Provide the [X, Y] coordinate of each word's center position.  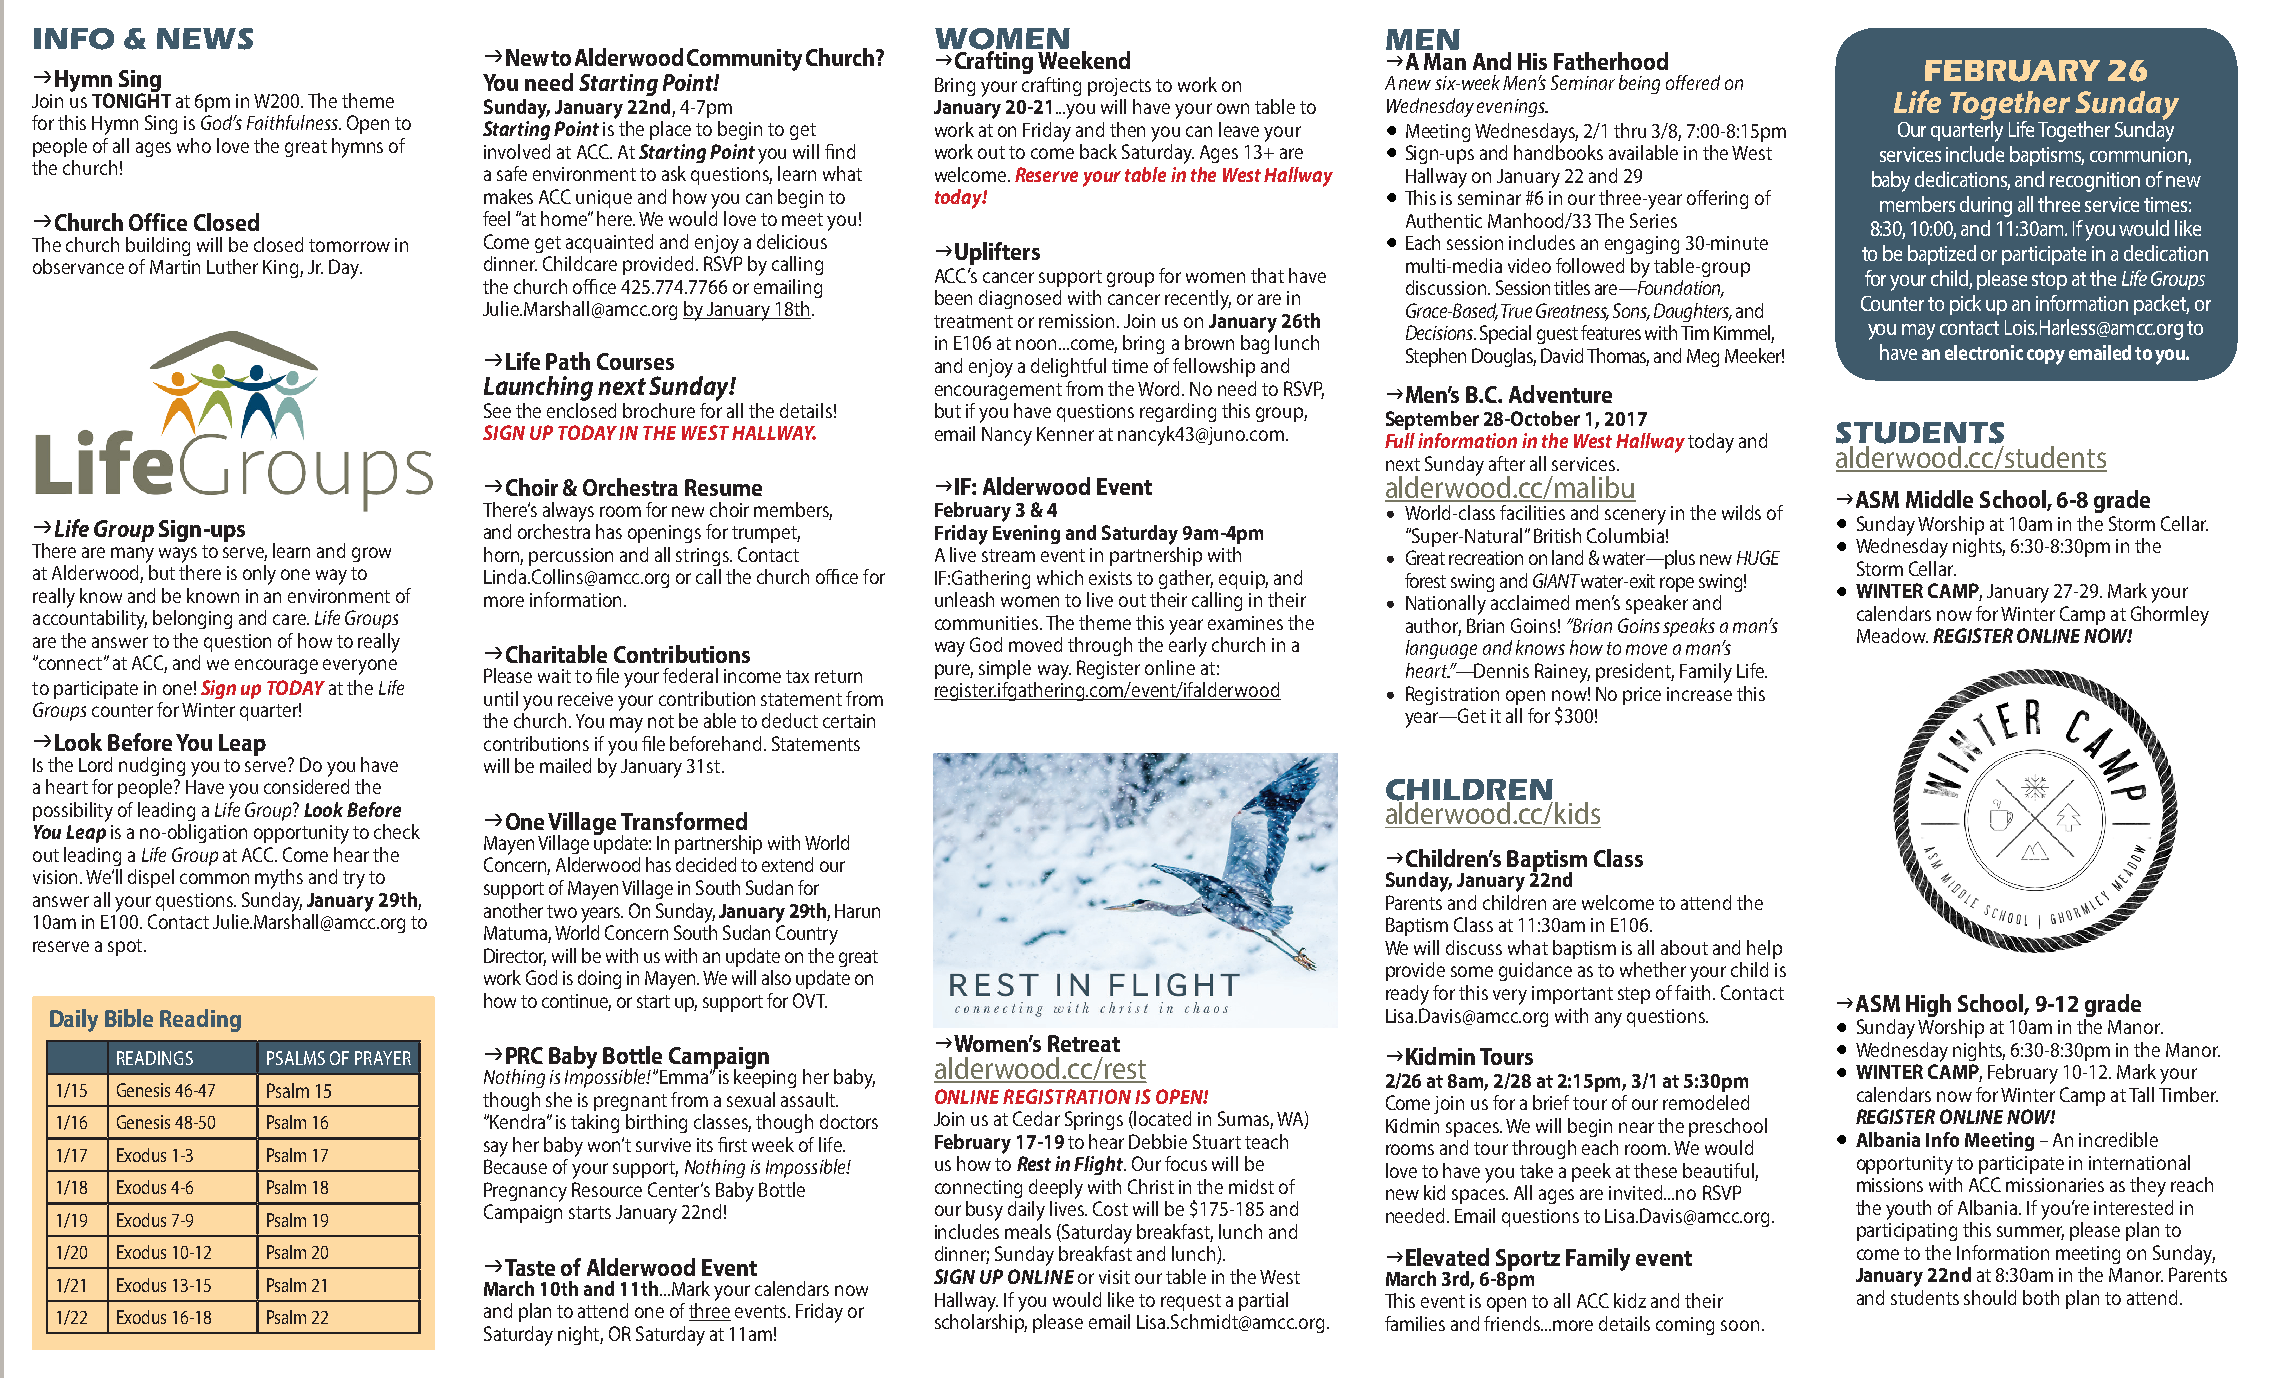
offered [1693, 82]
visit [1114, 1277]
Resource [607, 1189]
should [1990, 1297]
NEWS [205, 39]
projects [1119, 87]
